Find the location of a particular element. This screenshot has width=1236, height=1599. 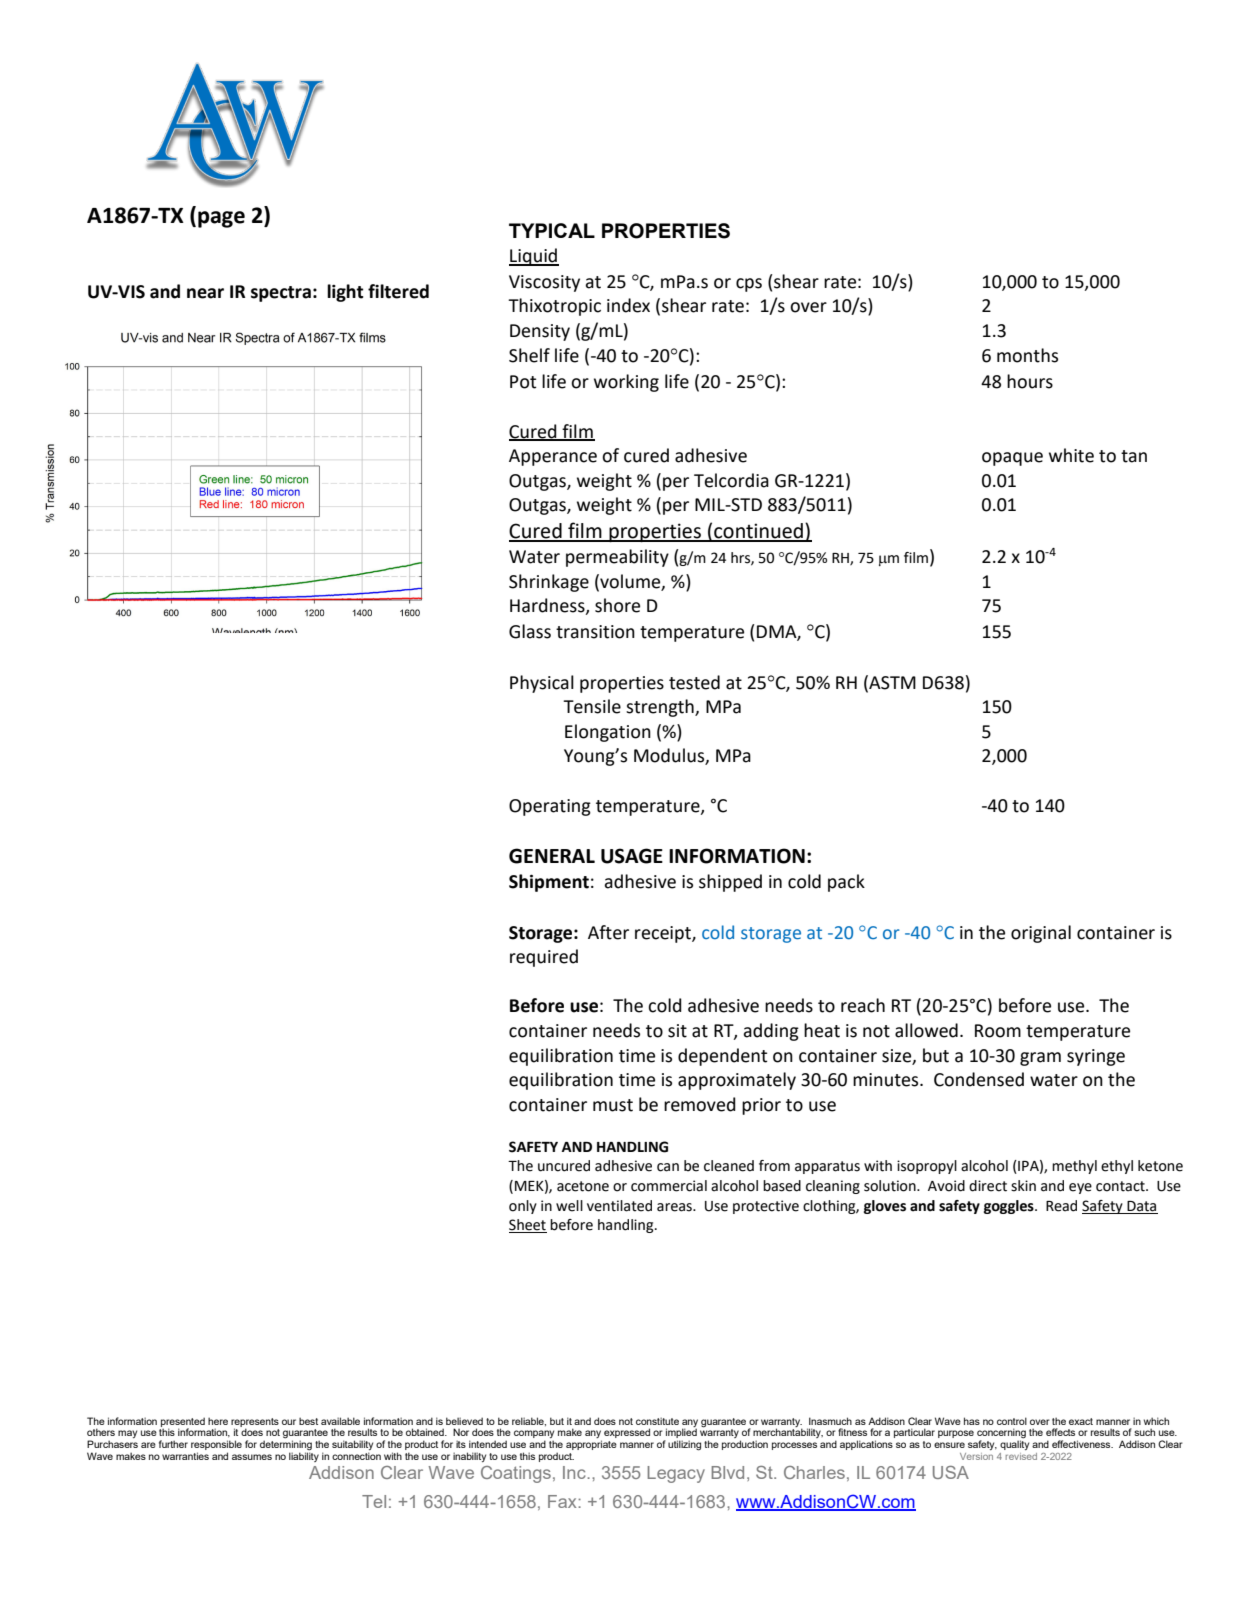

gram is located at coordinates (1040, 1059).
